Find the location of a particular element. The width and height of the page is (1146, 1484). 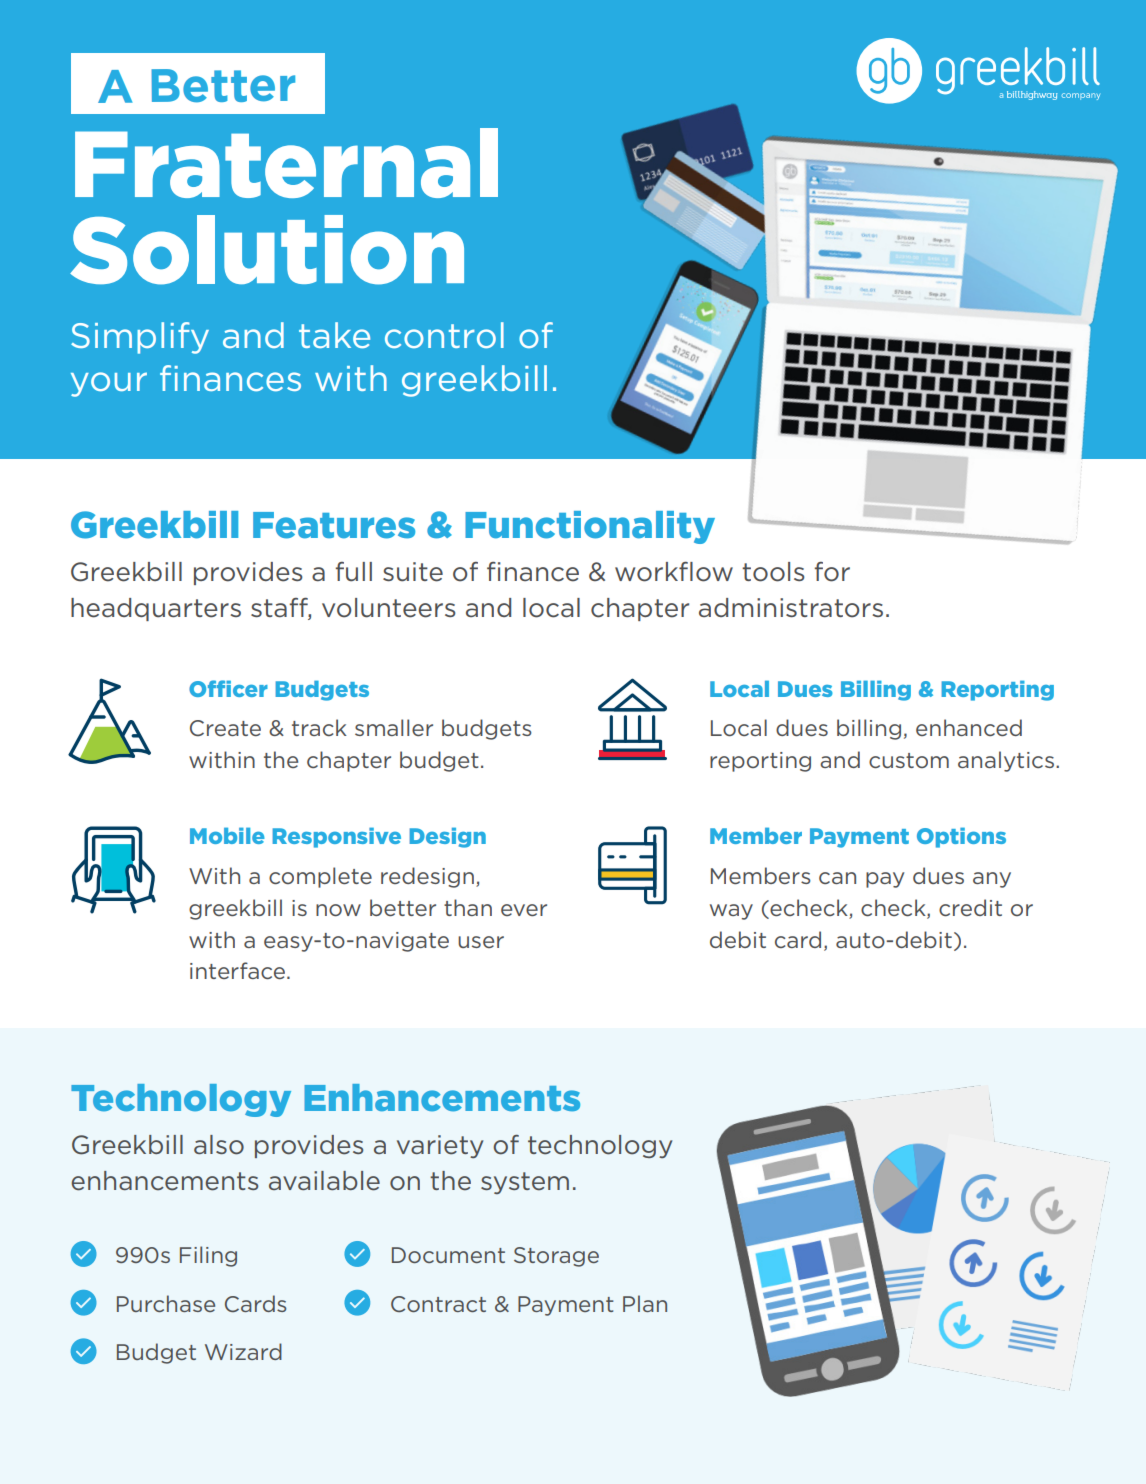

control is located at coordinates (444, 335).
